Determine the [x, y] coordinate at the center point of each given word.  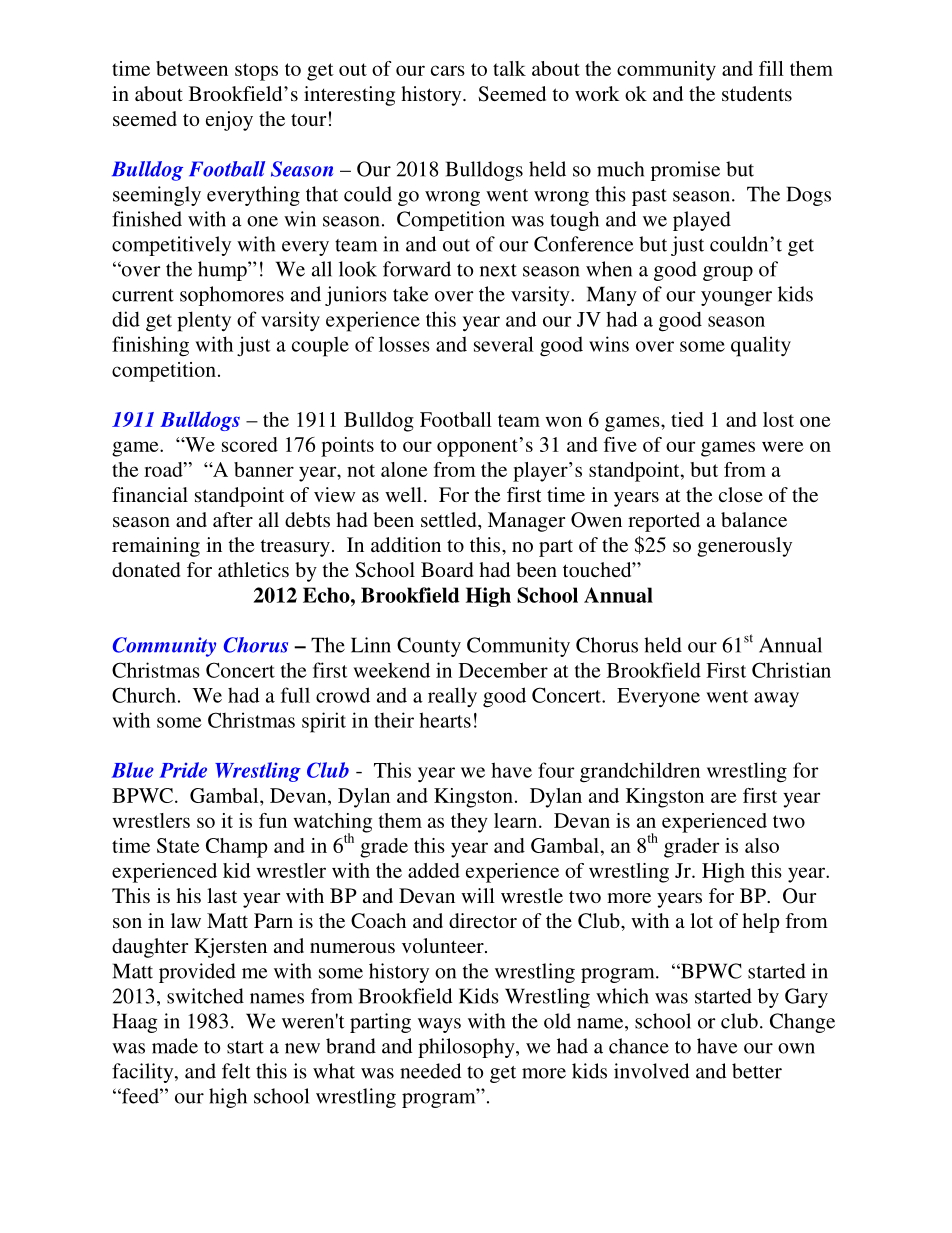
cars [448, 70]
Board [447, 569]
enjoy [229, 121]
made [175, 1046]
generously [744, 547]
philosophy [467, 1048]
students [757, 93]
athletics [253, 569]
